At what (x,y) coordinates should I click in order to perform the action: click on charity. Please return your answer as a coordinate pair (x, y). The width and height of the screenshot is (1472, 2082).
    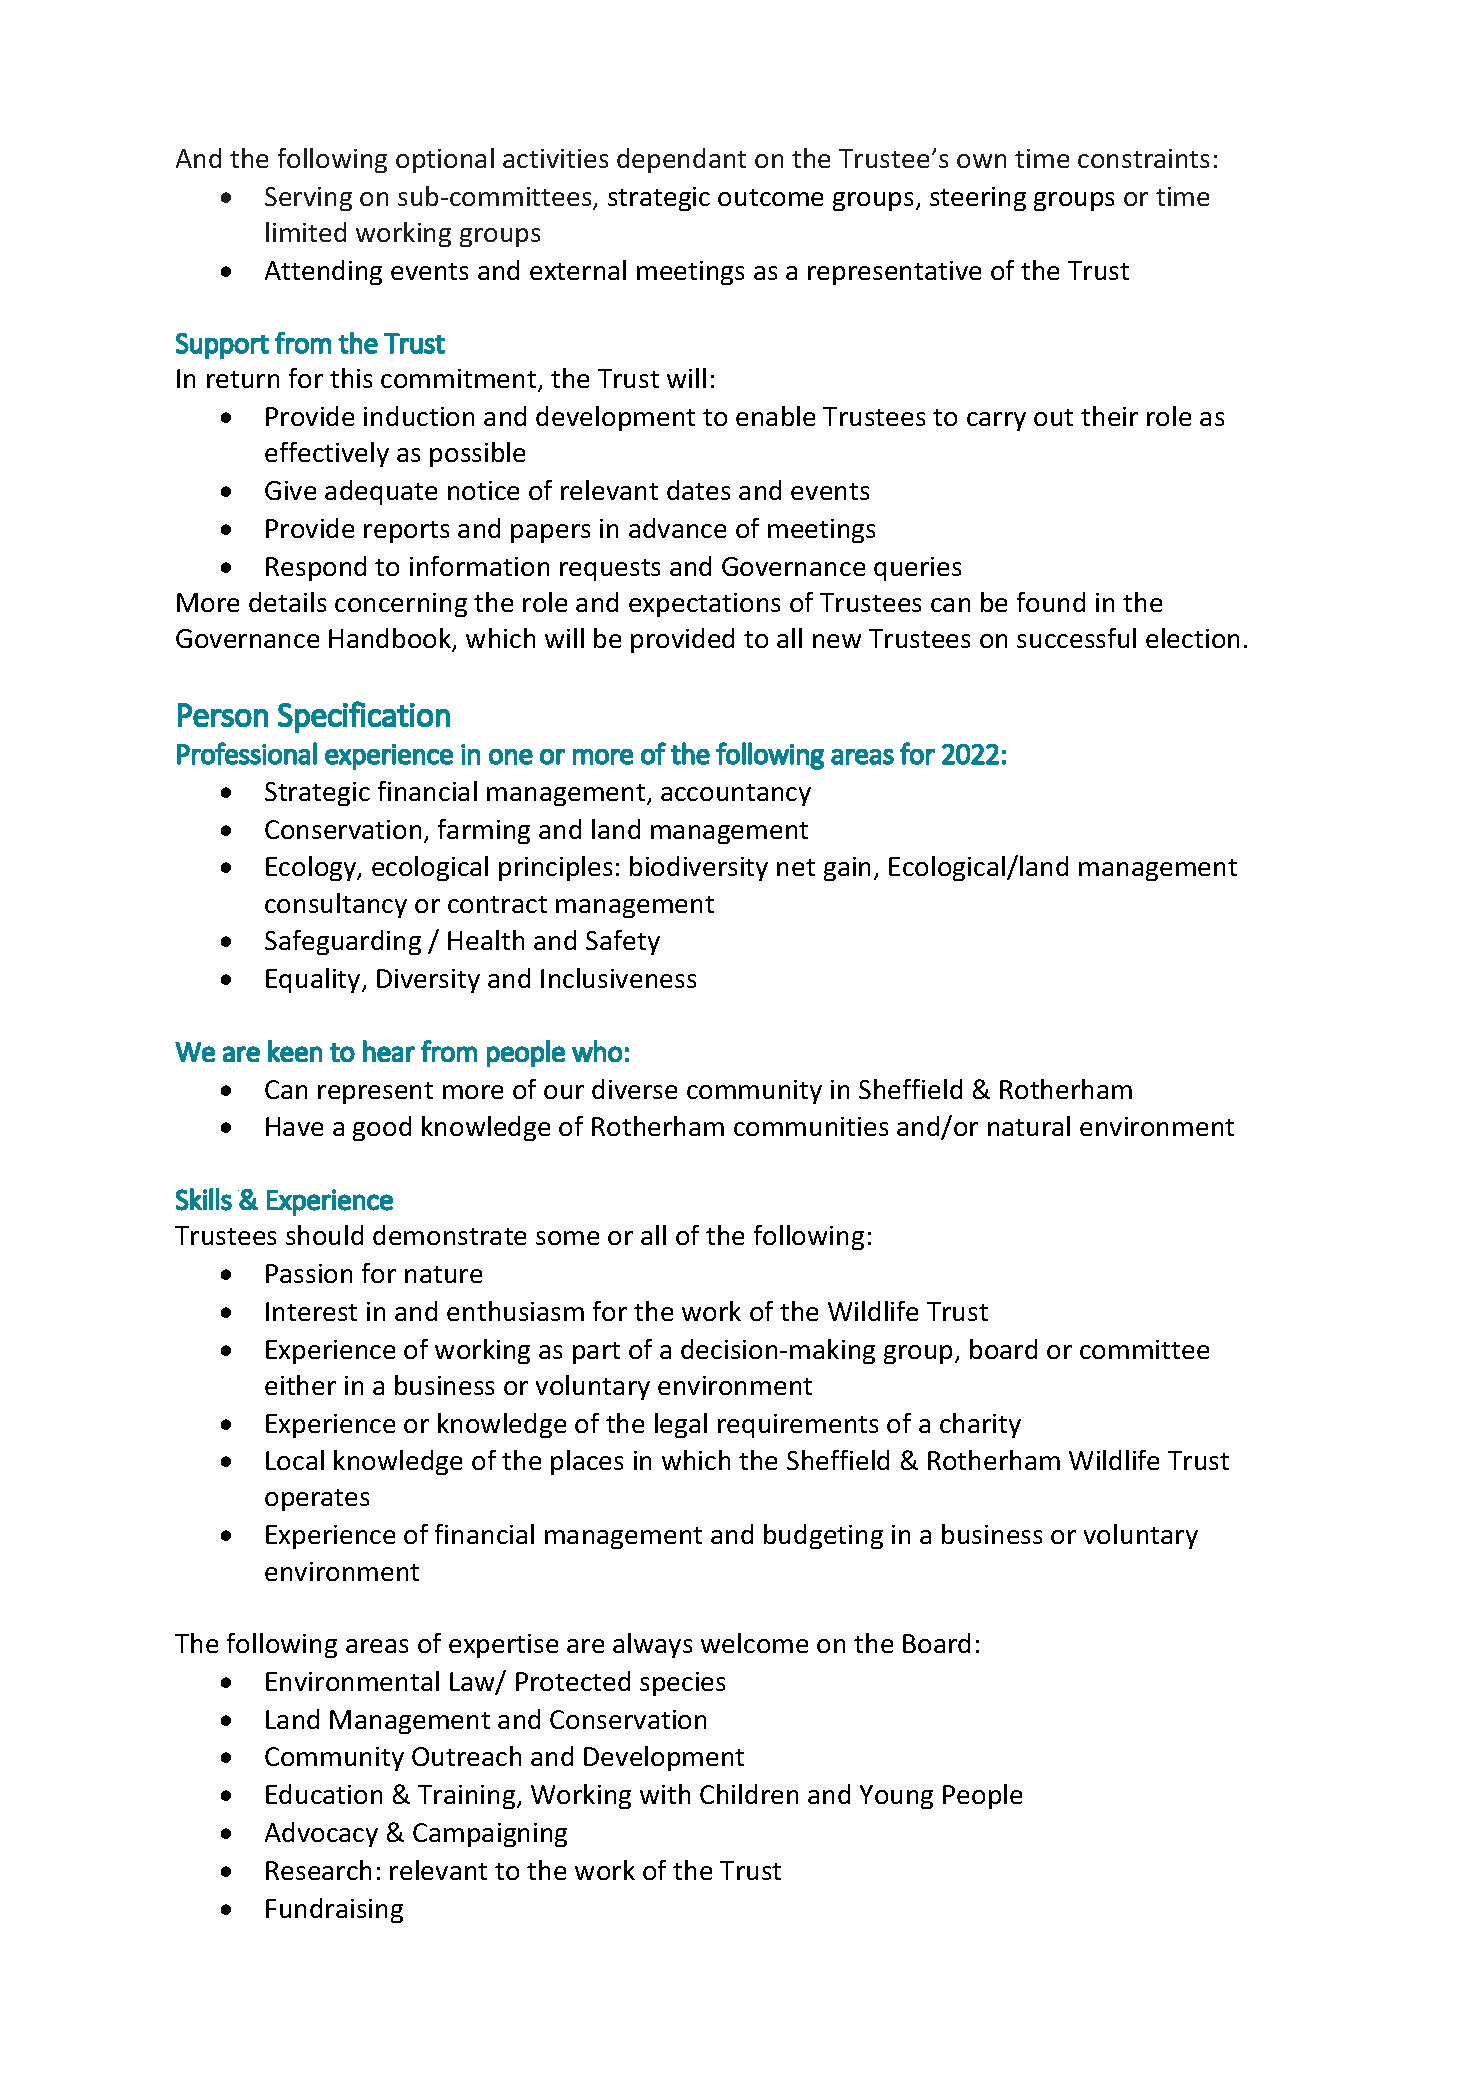
    Looking at the image, I should click on (980, 1425).
